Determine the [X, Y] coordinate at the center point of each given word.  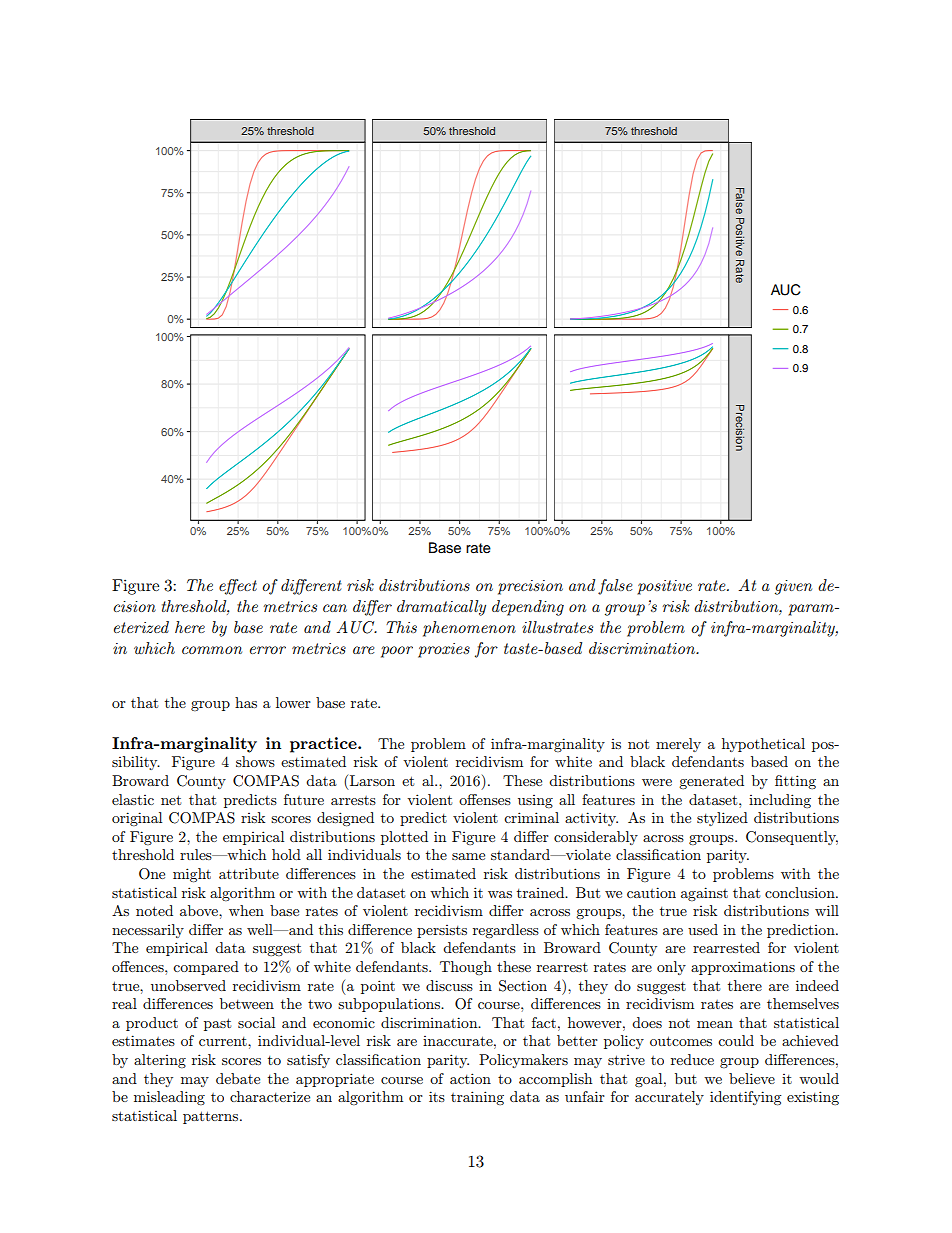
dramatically [441, 608]
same [468, 856]
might [192, 875]
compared [206, 968]
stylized [722, 819]
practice [324, 745]
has [246, 702]
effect [238, 587]
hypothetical [763, 745]
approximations [743, 968]
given [793, 587]
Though [466, 968]
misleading [169, 1098]
